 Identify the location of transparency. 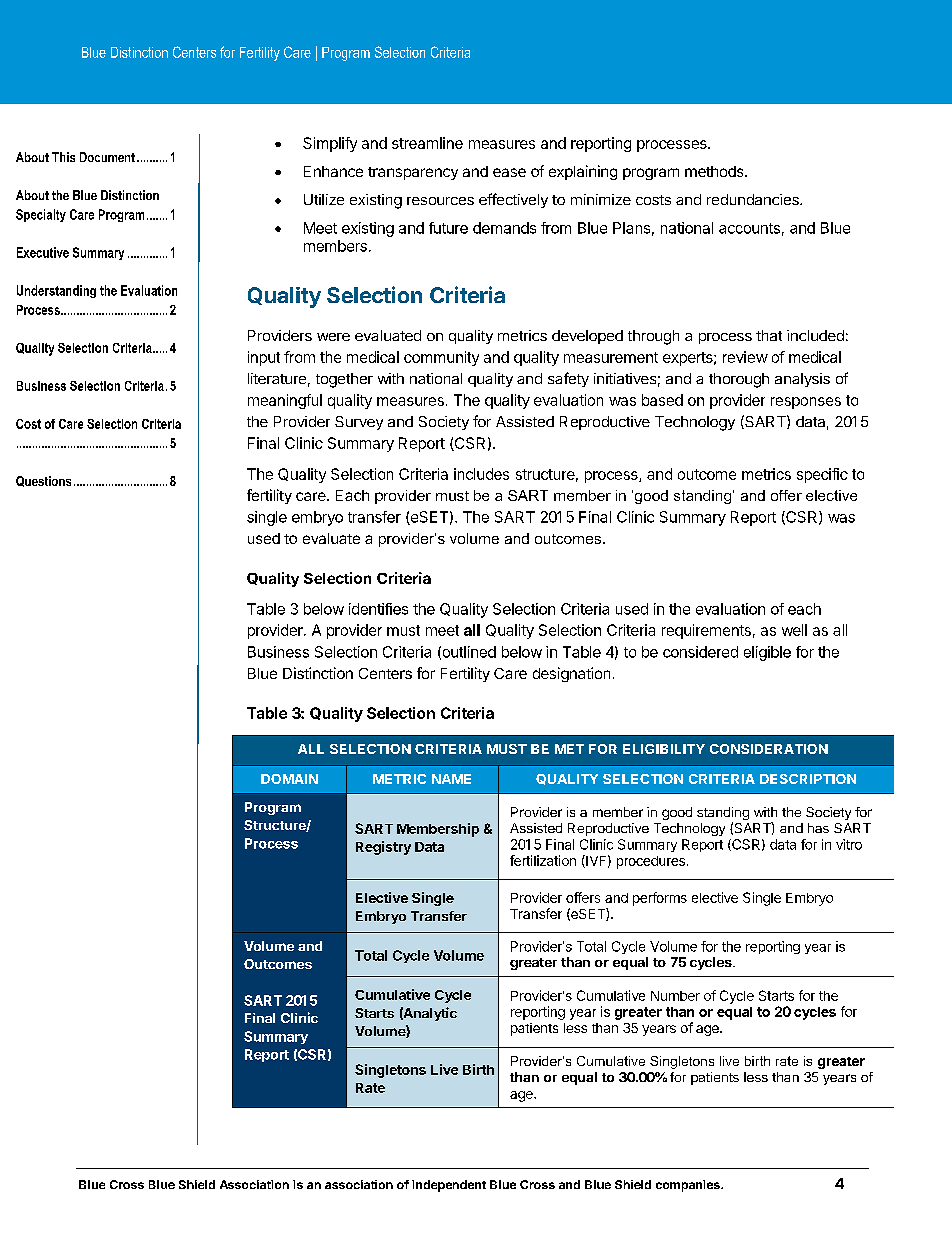
(413, 173).
